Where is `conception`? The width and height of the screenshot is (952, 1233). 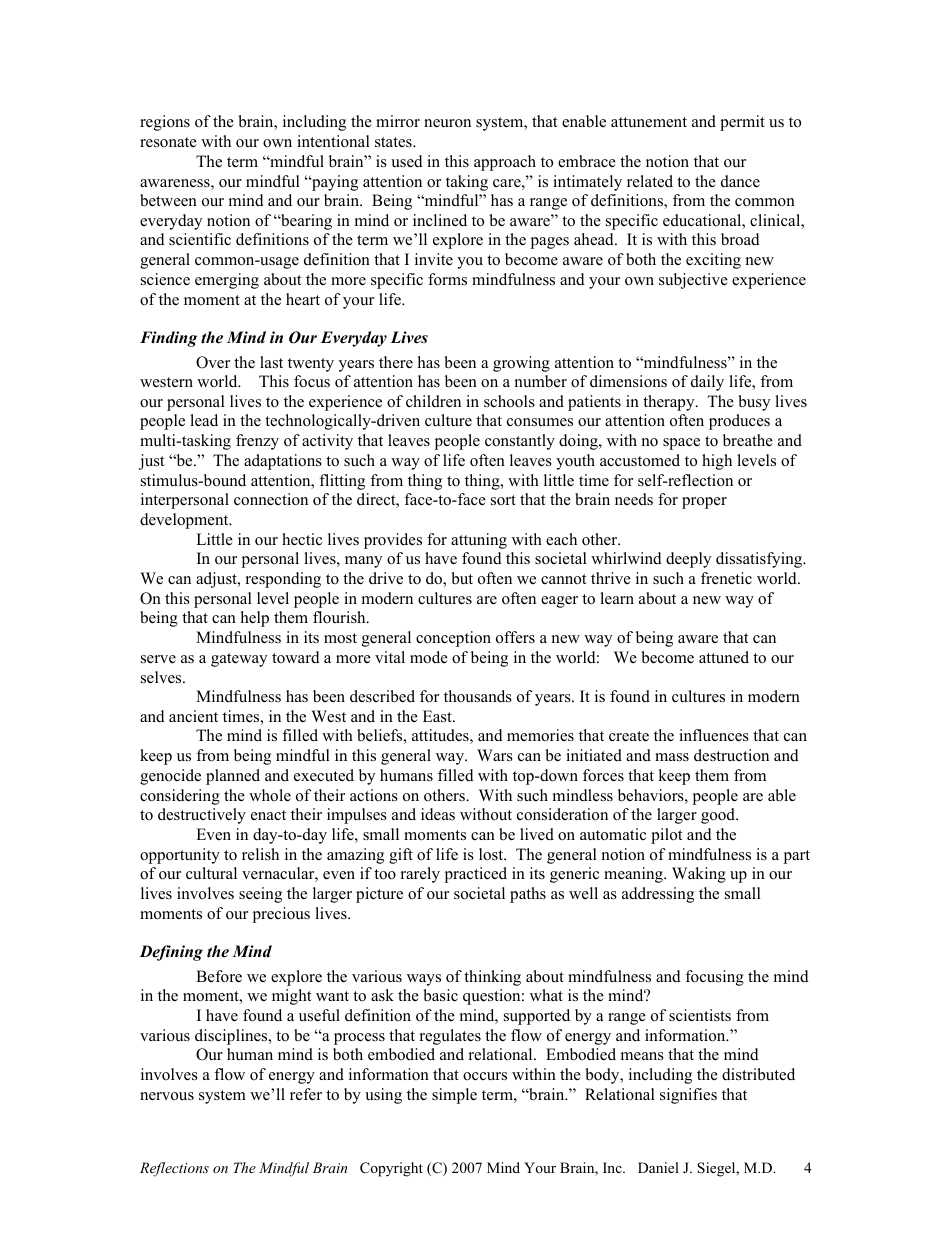 conception is located at coordinates (453, 639).
